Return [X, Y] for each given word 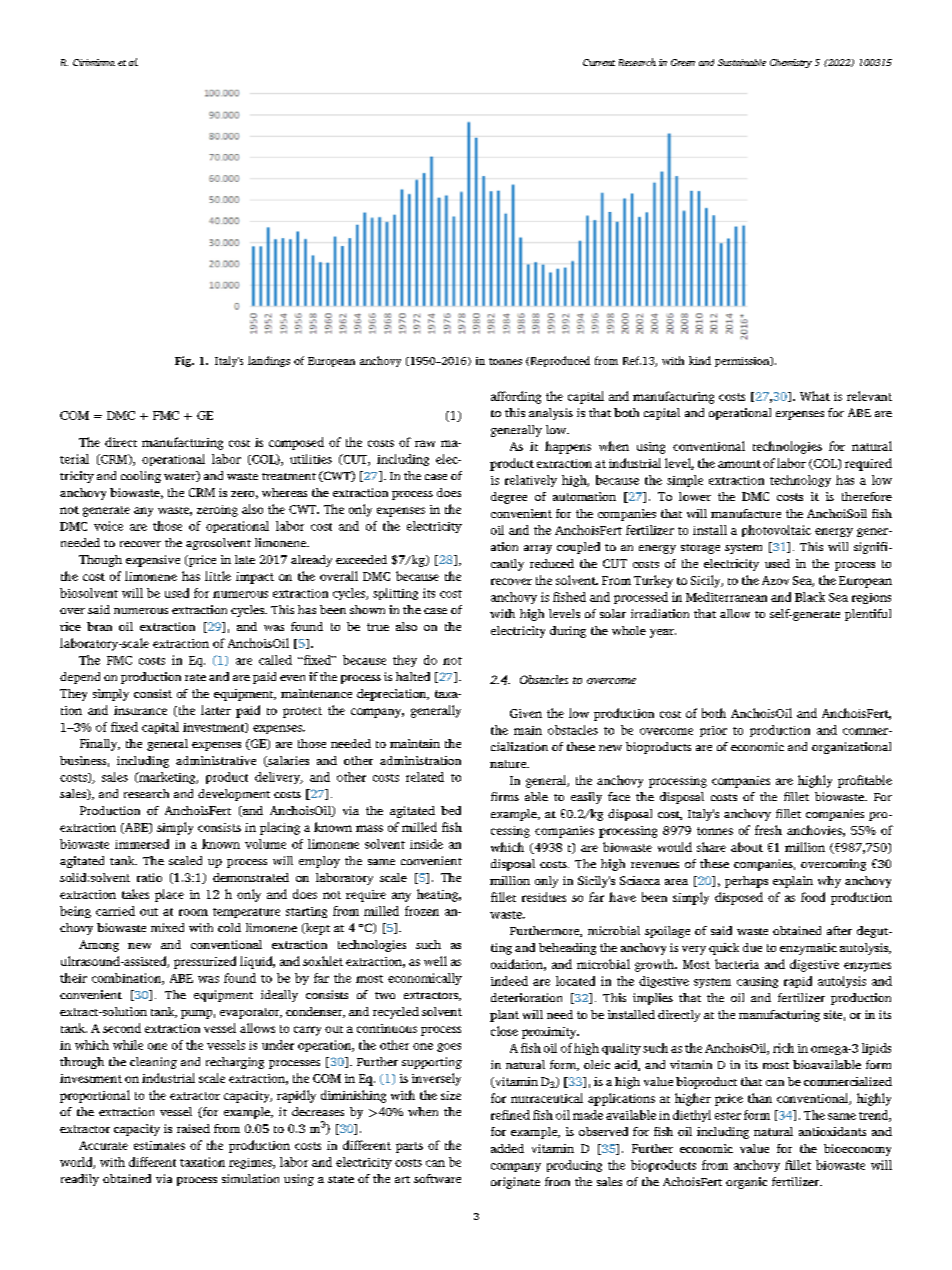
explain [793, 882]
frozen [422, 911]
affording [516, 397]
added [507, 1148]
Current [599, 62]
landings [269, 361]
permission [743, 362]
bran [99, 626]
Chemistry [791, 63]
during [568, 632]
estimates [159, 1145]
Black [810, 597]
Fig [184, 361]
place [169, 895]
